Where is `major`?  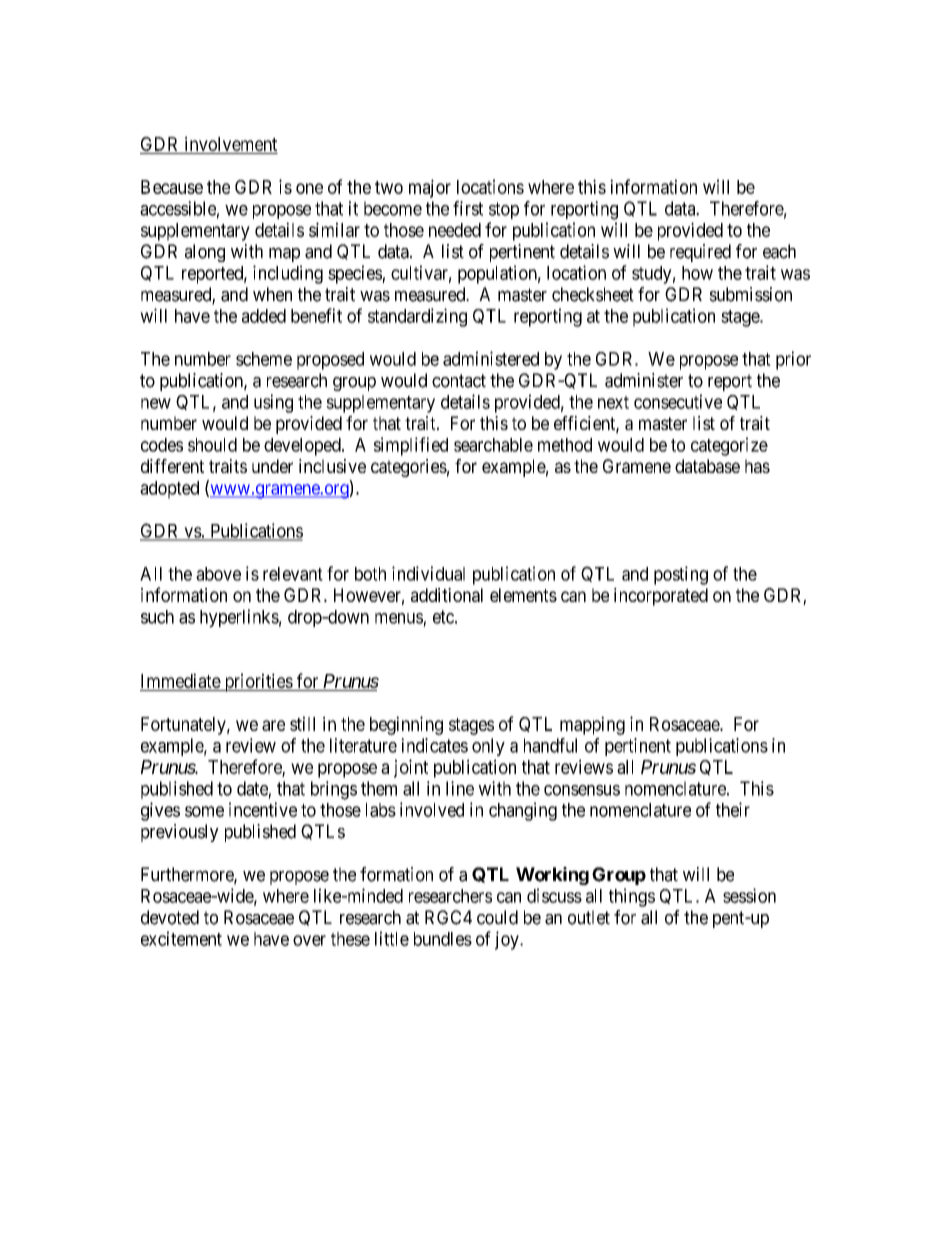 major is located at coordinates (430, 188).
